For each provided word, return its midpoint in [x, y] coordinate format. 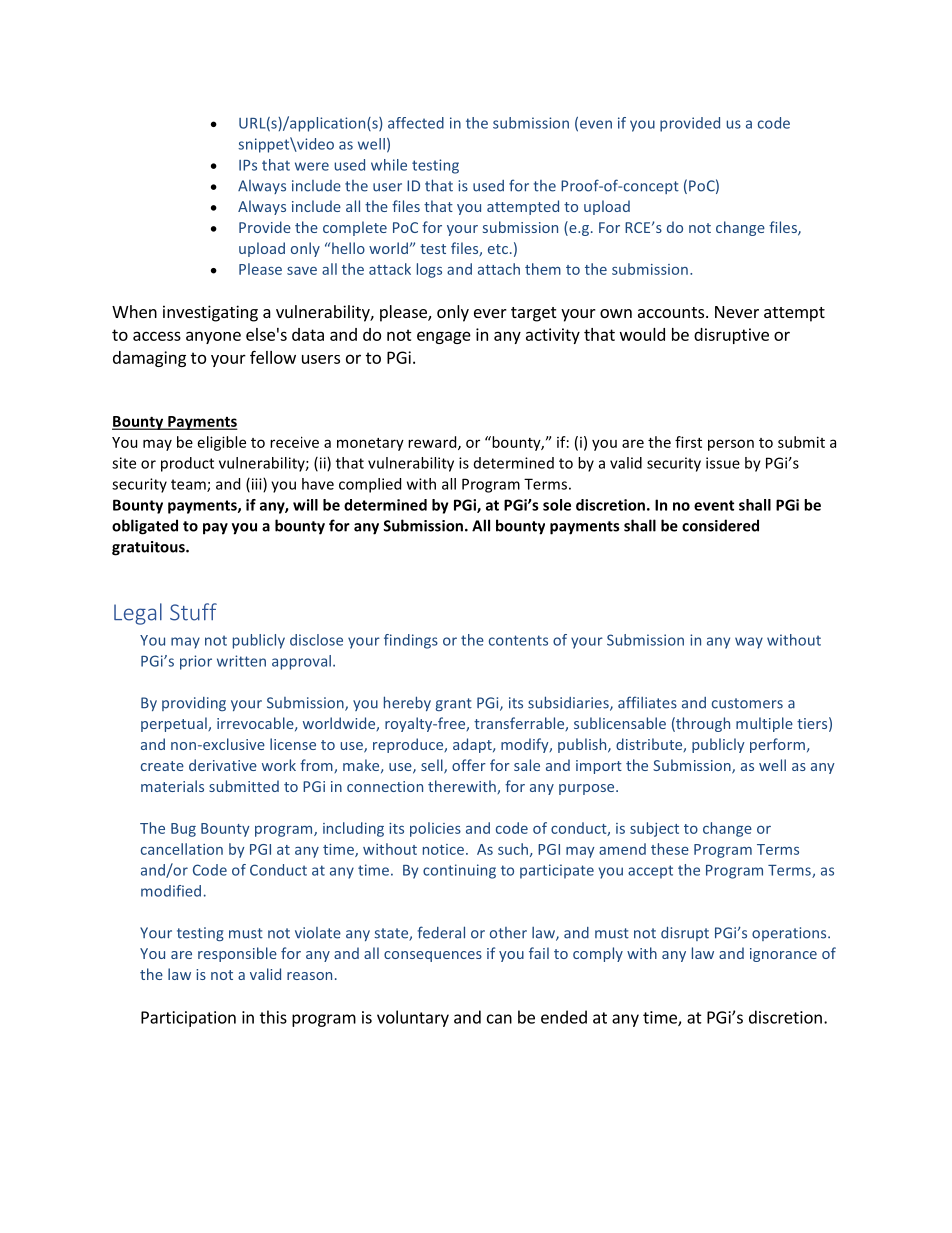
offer [469, 765]
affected [416, 123]
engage [444, 337]
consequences [433, 956]
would [642, 334]
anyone [213, 337]
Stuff [193, 612]
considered [720, 525]
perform [777, 745]
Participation [188, 1019]
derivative [223, 765]
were [312, 166]
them [543, 269]
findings [411, 641]
